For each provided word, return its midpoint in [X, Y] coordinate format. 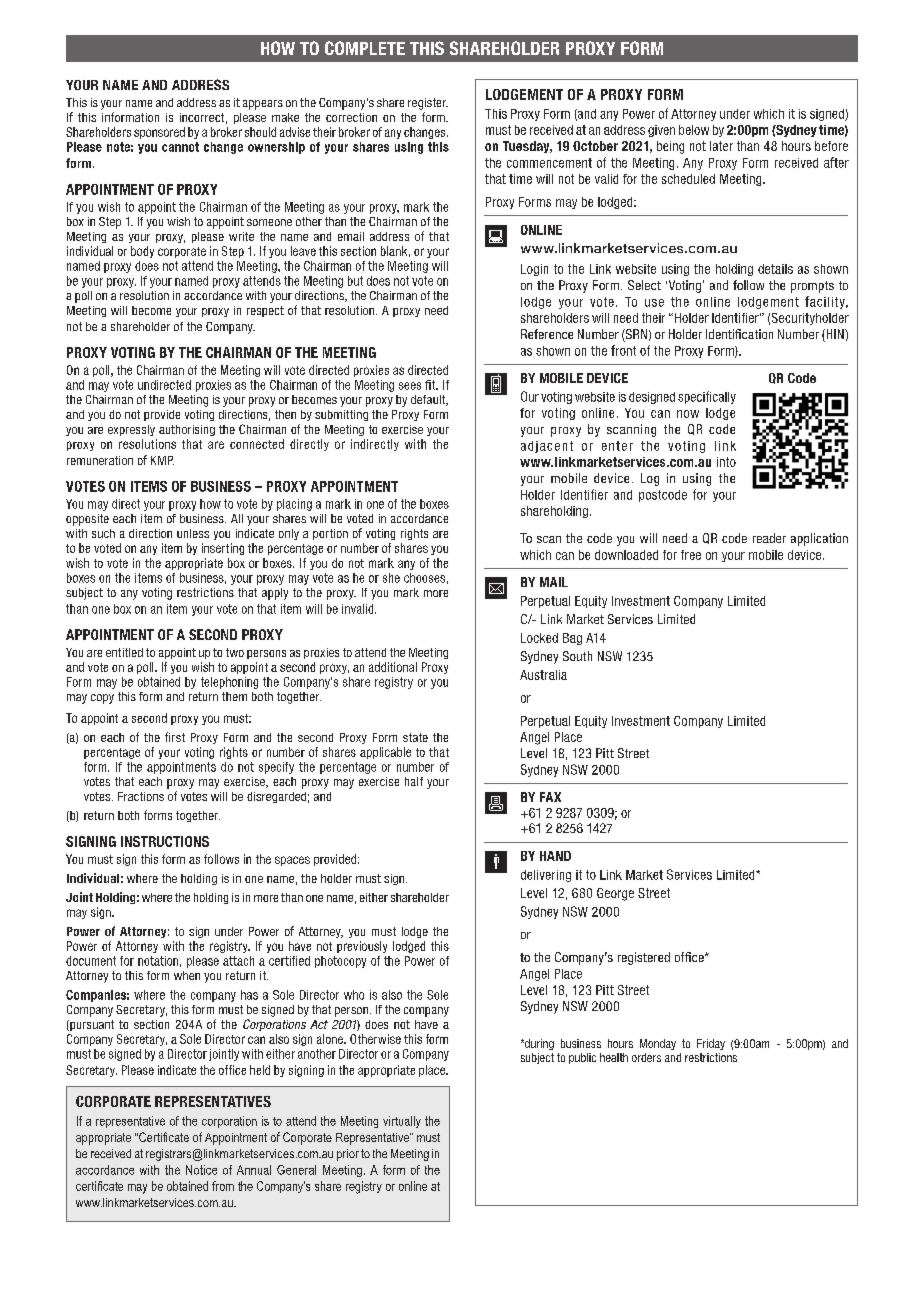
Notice [201, 1170]
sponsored [159, 133]
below [694, 130]
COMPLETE [365, 48]
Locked [539, 638]
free [691, 555]
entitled [124, 652]
